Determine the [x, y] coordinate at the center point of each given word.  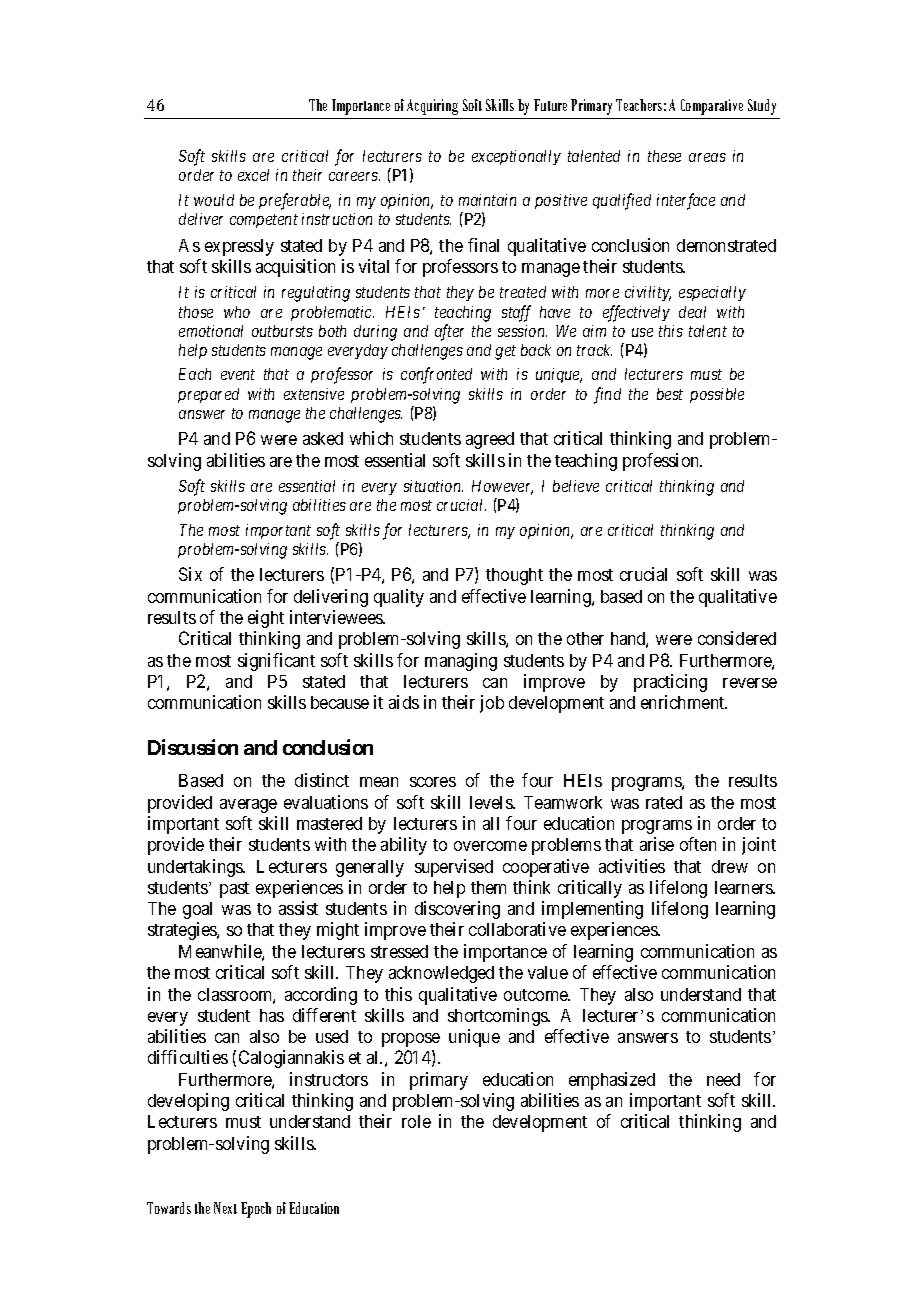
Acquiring [432, 107]
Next [225, 1208]
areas [707, 157]
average [248, 806]
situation [433, 486]
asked [323, 438]
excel [253, 175]
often [698, 844]
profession [662, 462]
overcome [490, 846]
